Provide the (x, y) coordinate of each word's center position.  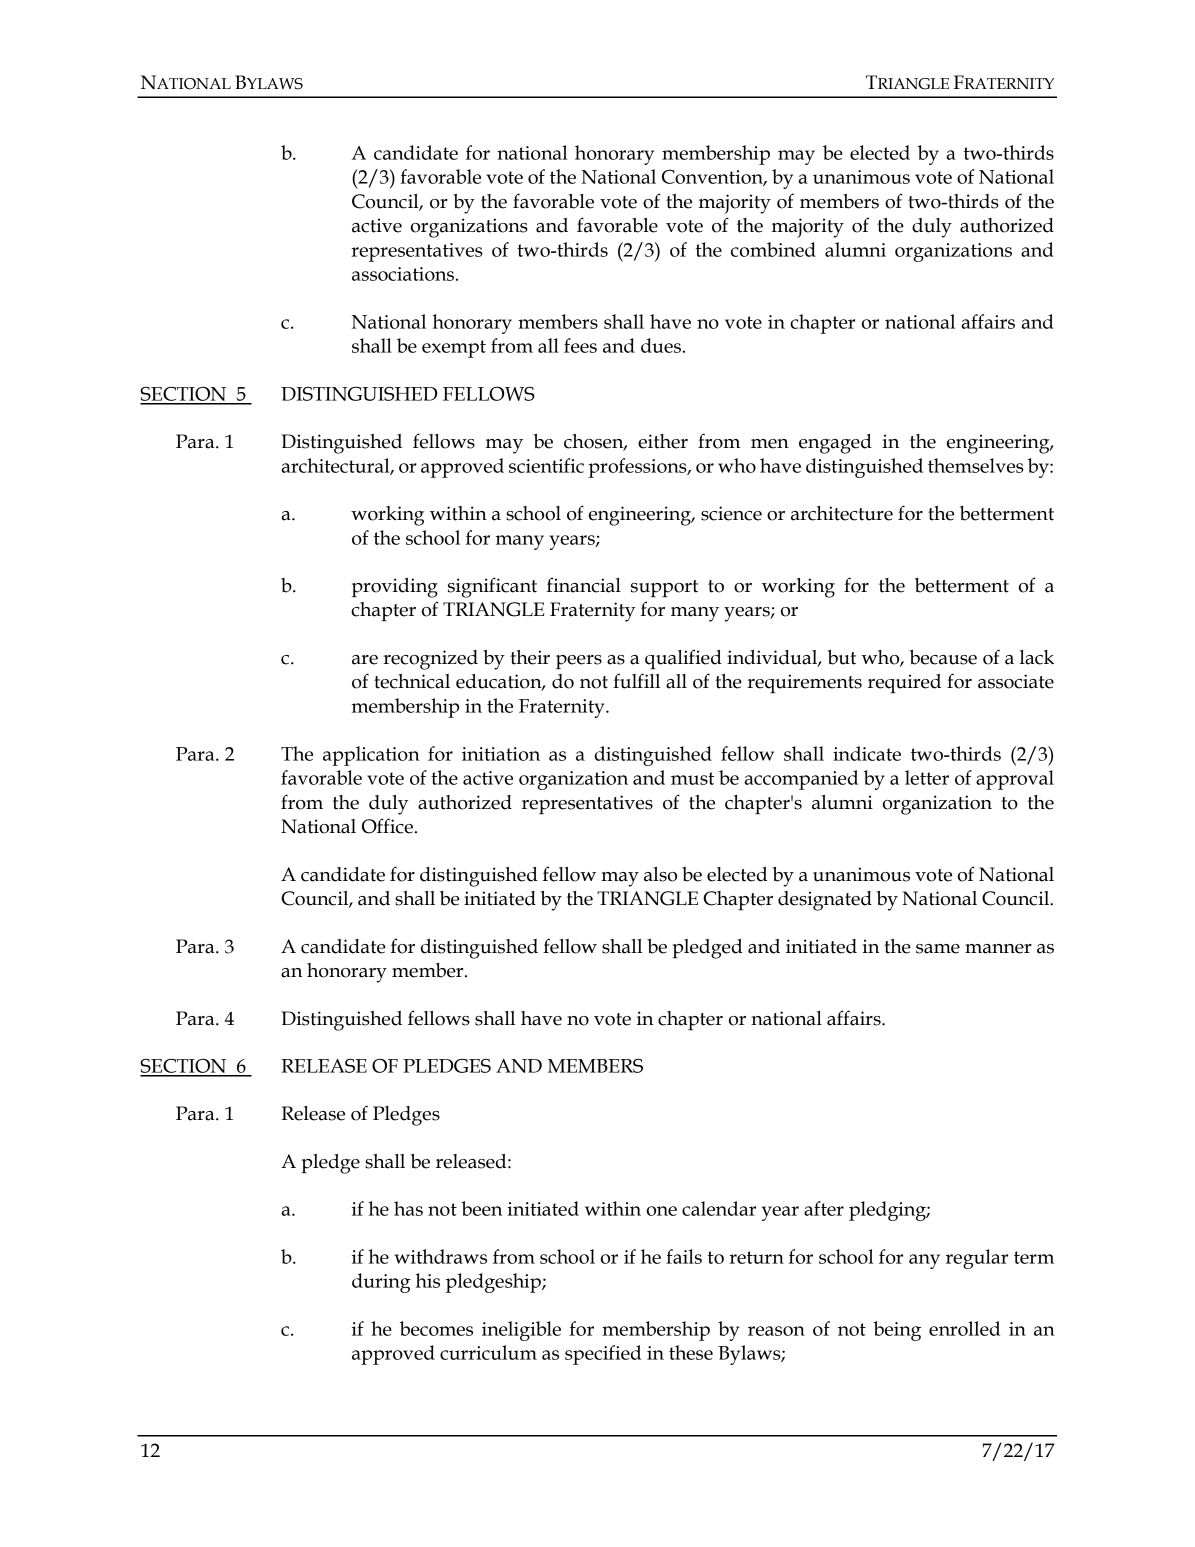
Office (387, 826)
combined (773, 249)
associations (403, 274)
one (662, 1211)
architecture (842, 513)
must (692, 778)
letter (927, 777)
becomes (436, 1328)
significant (492, 587)
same (938, 949)
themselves (976, 465)
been (481, 1208)
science (731, 513)
